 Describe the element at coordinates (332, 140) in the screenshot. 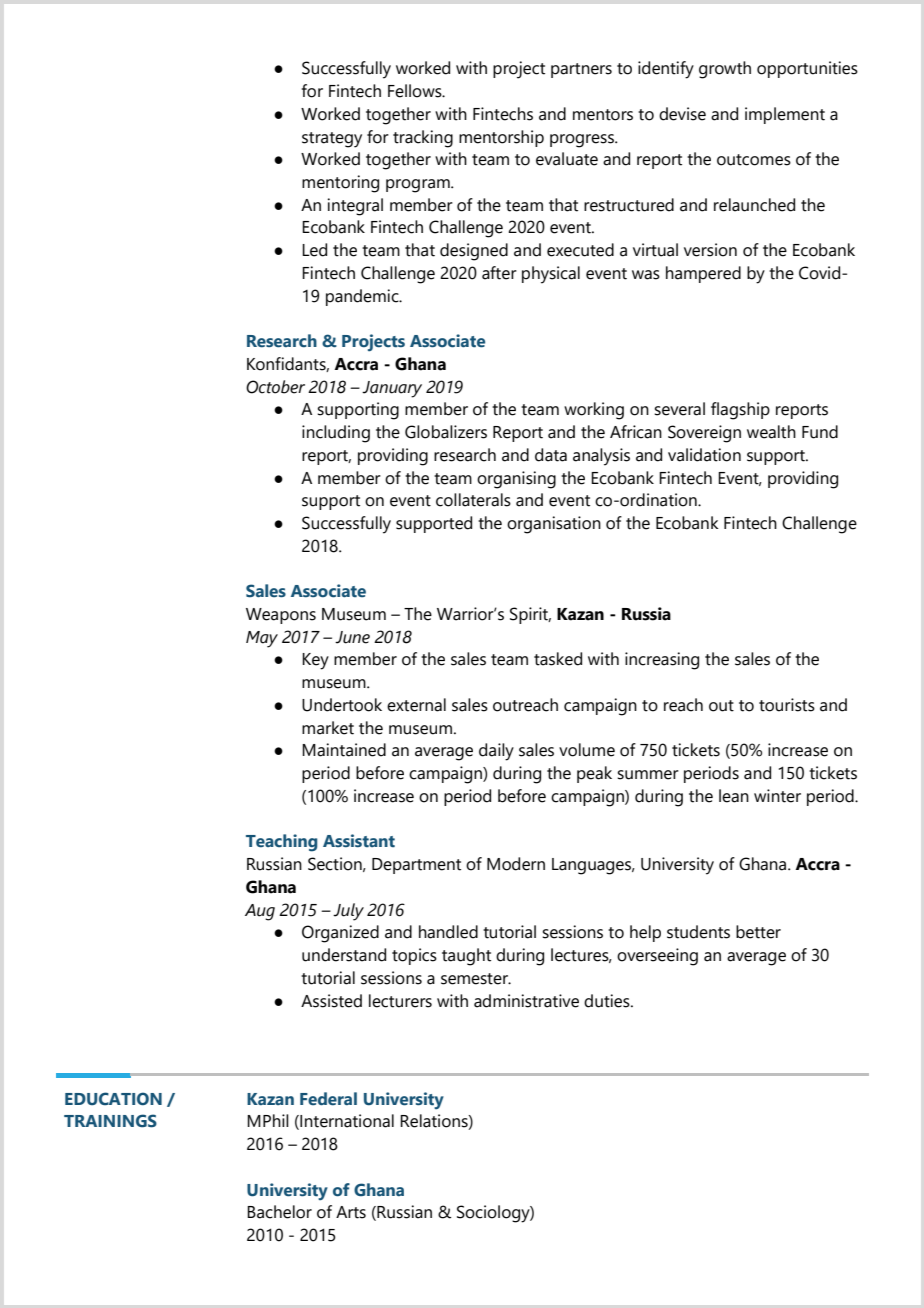

I see `strategy` at that location.
